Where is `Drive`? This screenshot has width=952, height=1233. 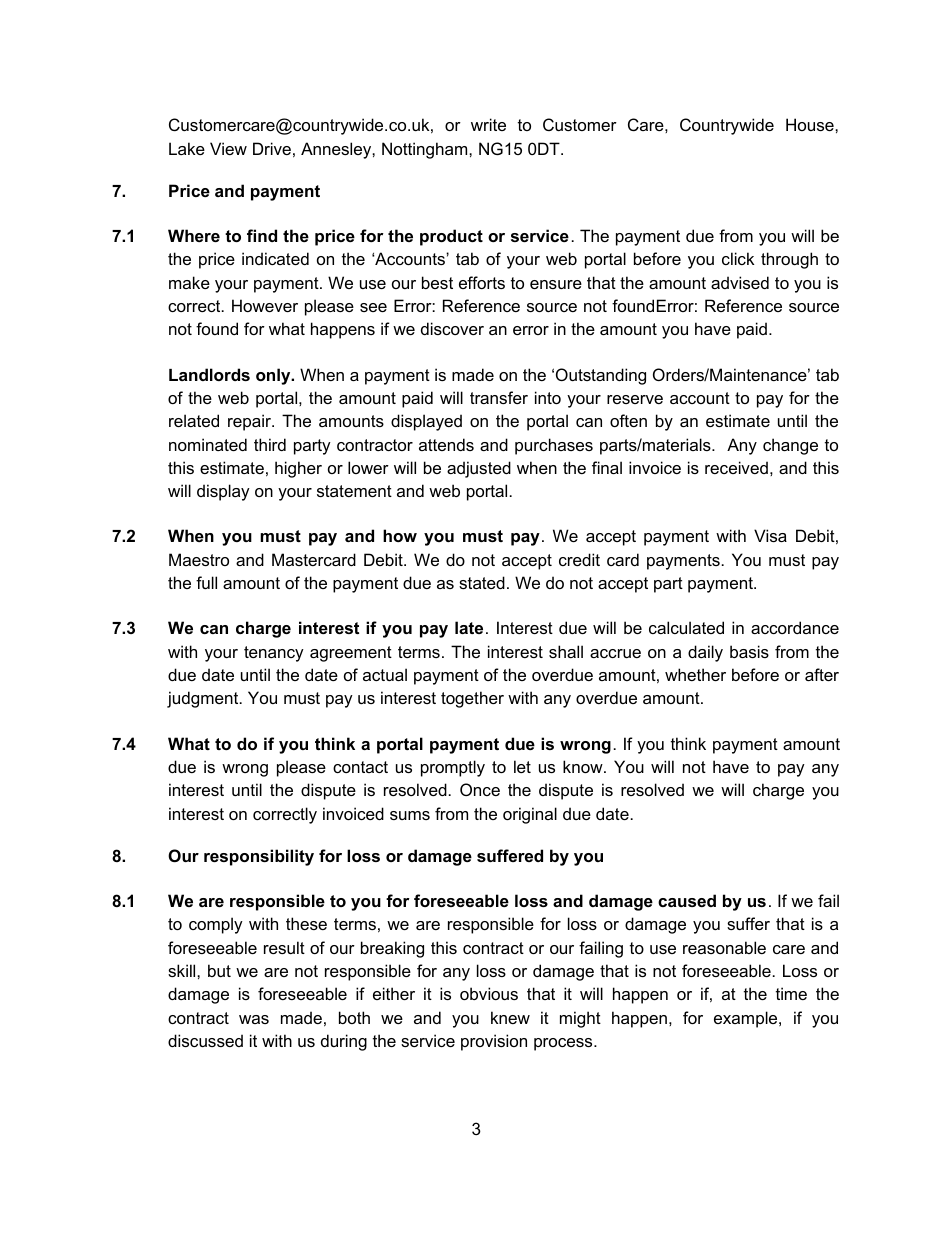
Drive is located at coordinates (272, 148).
